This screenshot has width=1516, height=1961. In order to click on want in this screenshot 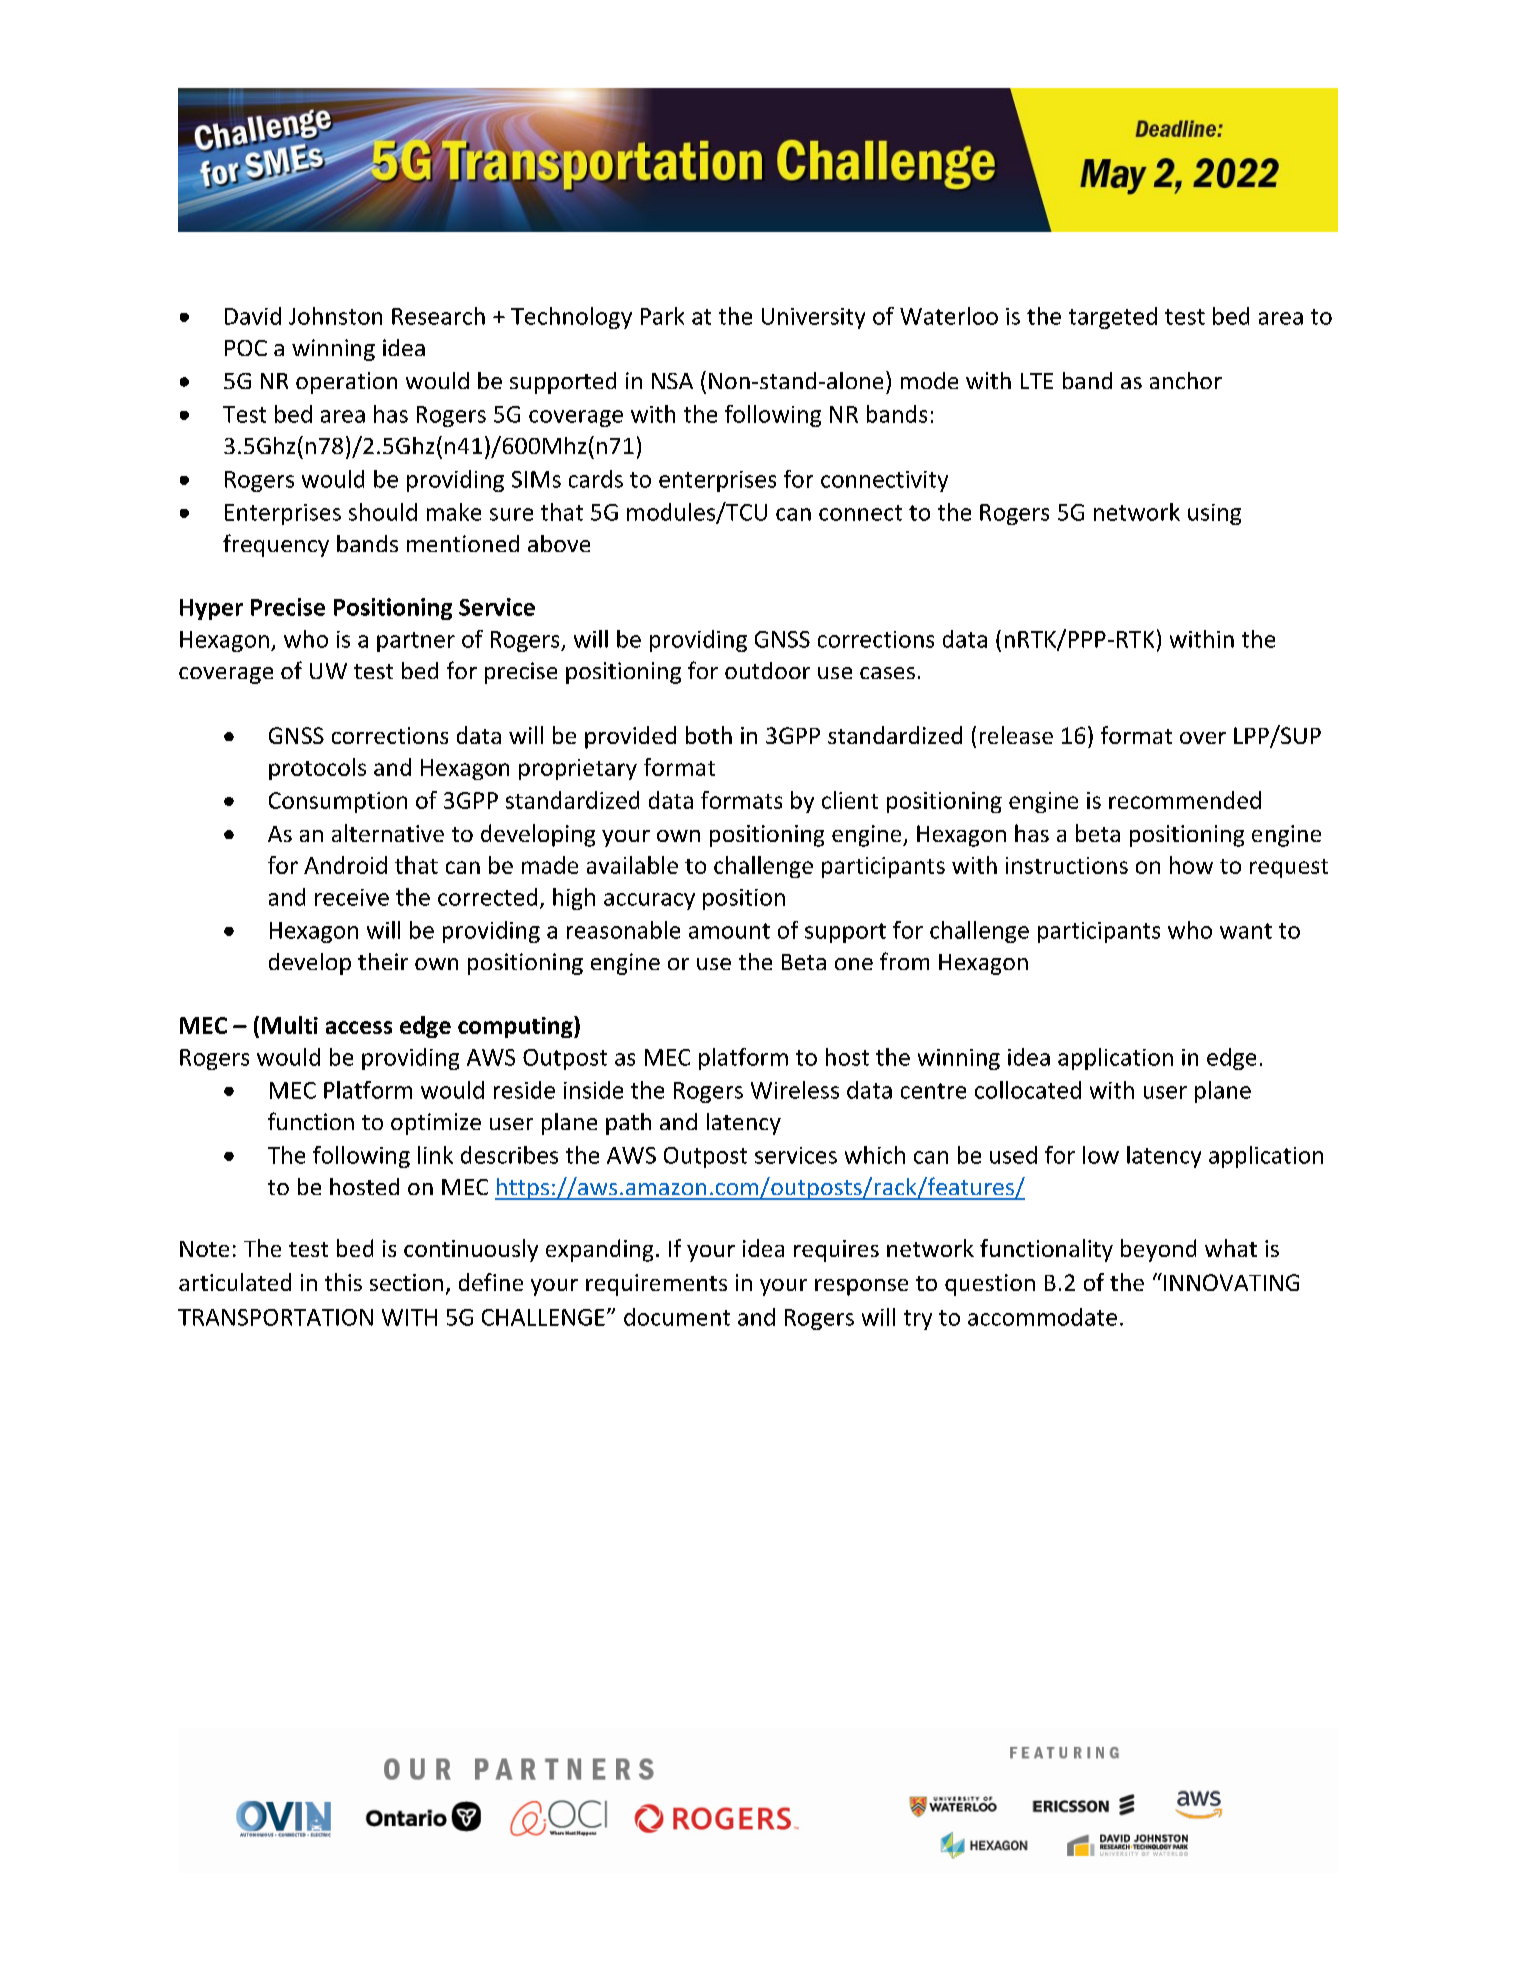, I will do `click(1246, 931)`.
